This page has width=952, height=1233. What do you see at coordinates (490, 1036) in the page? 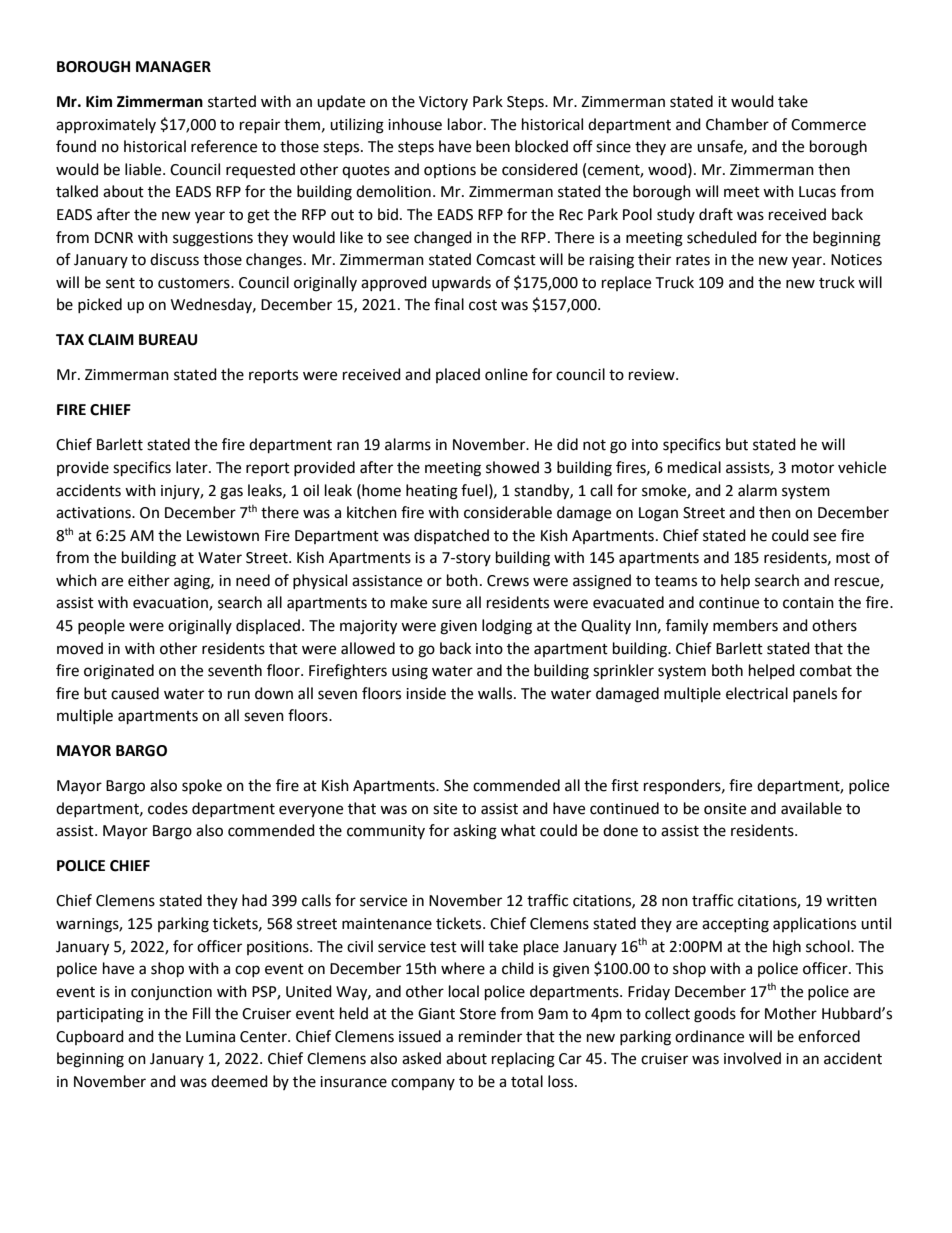
I see `reminder` at bounding box center [490, 1036].
